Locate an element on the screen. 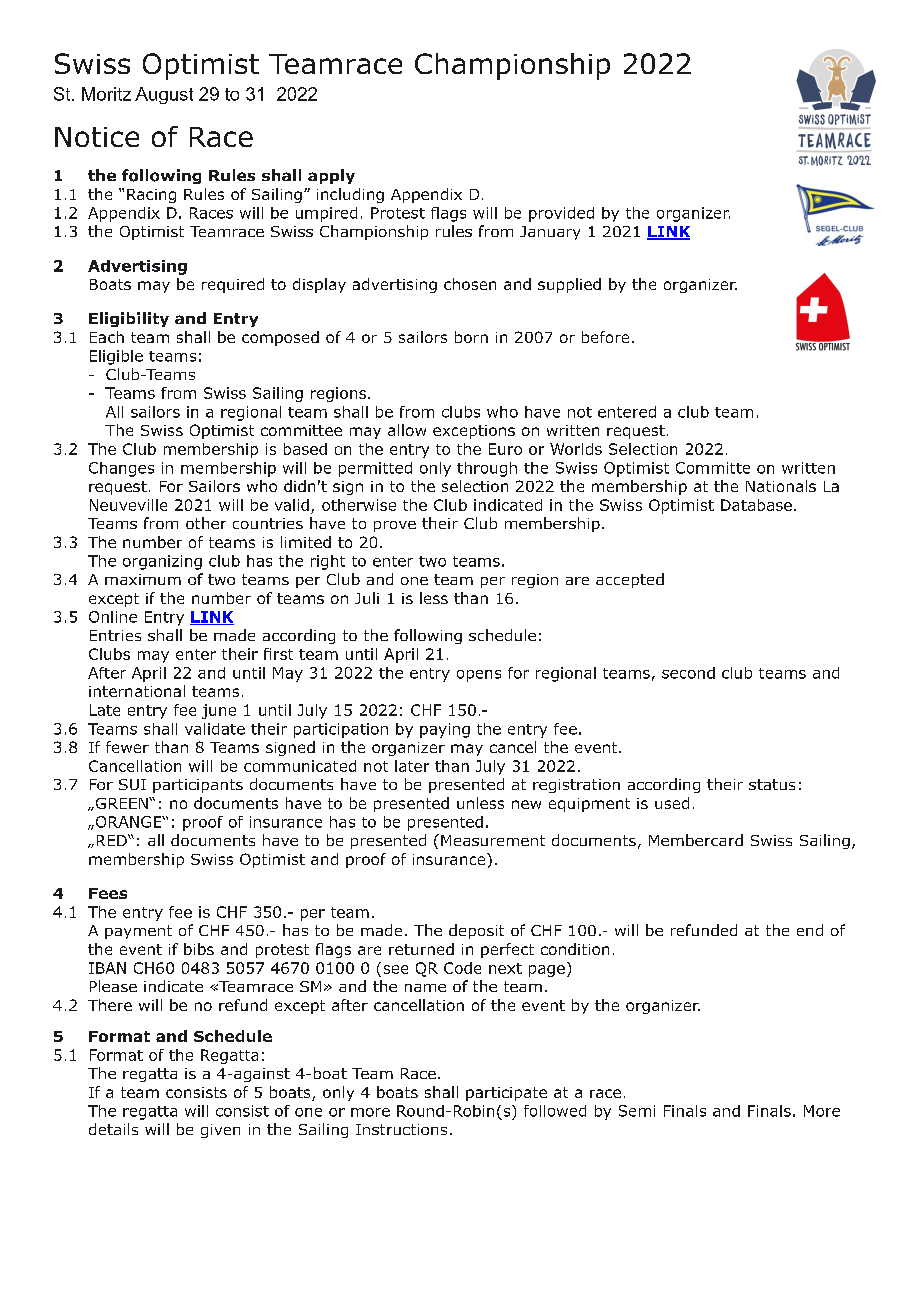  participants is located at coordinates (198, 786).
